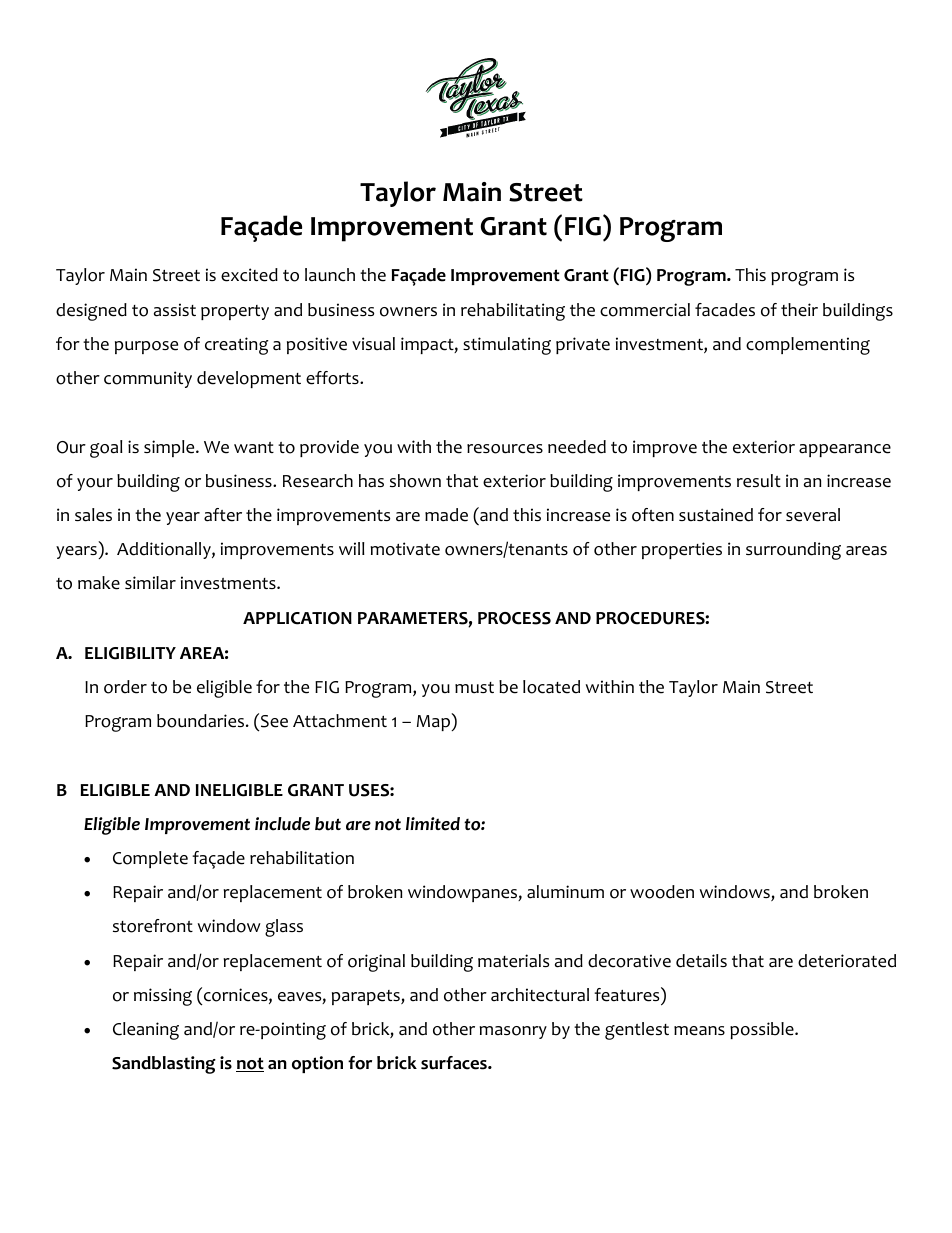 This screenshot has height=1233, width=952. I want to click on limited, so click(433, 824).
